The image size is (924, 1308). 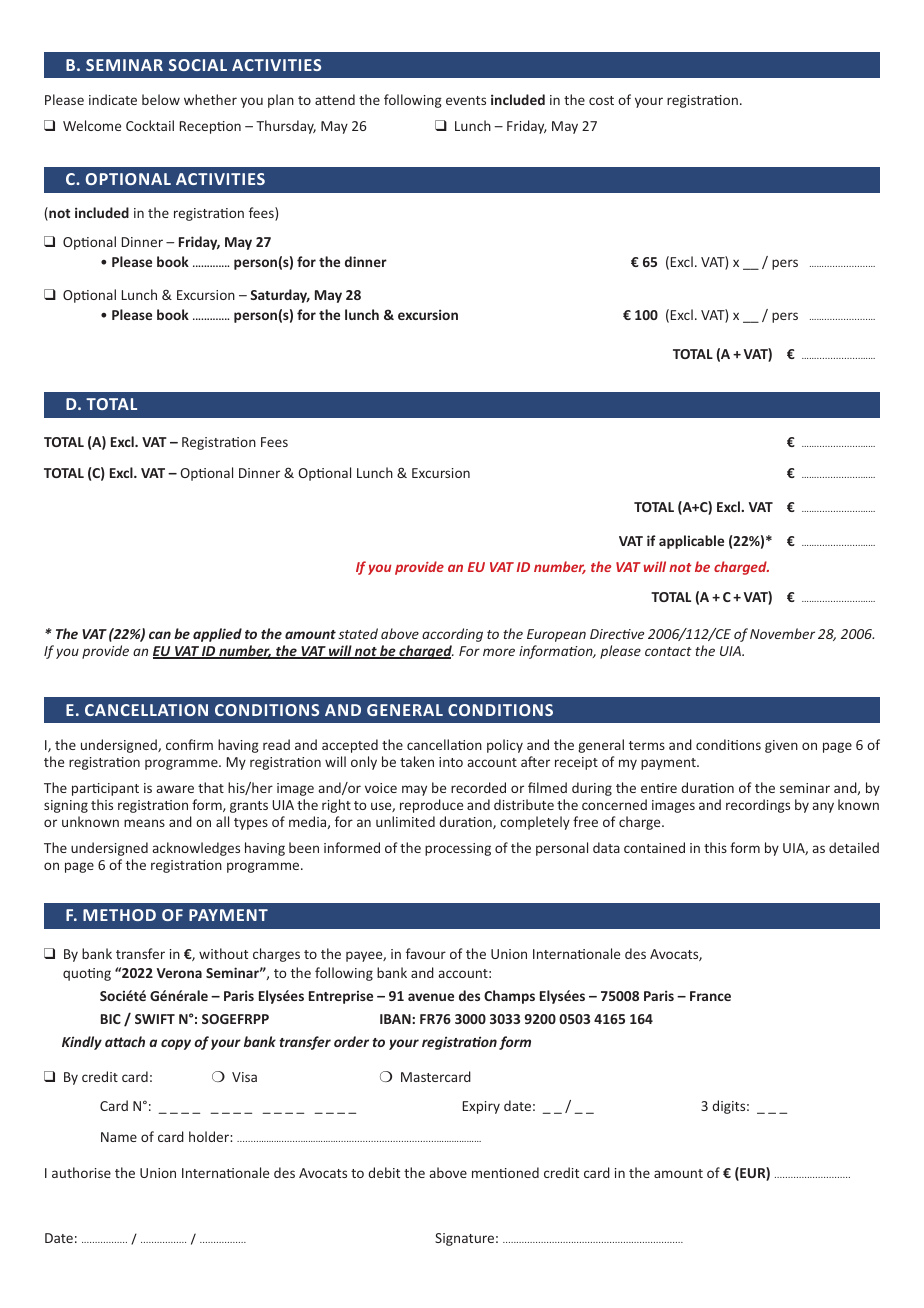 What do you see at coordinates (280, 296) in the screenshot?
I see `Saturday` at bounding box center [280, 296].
